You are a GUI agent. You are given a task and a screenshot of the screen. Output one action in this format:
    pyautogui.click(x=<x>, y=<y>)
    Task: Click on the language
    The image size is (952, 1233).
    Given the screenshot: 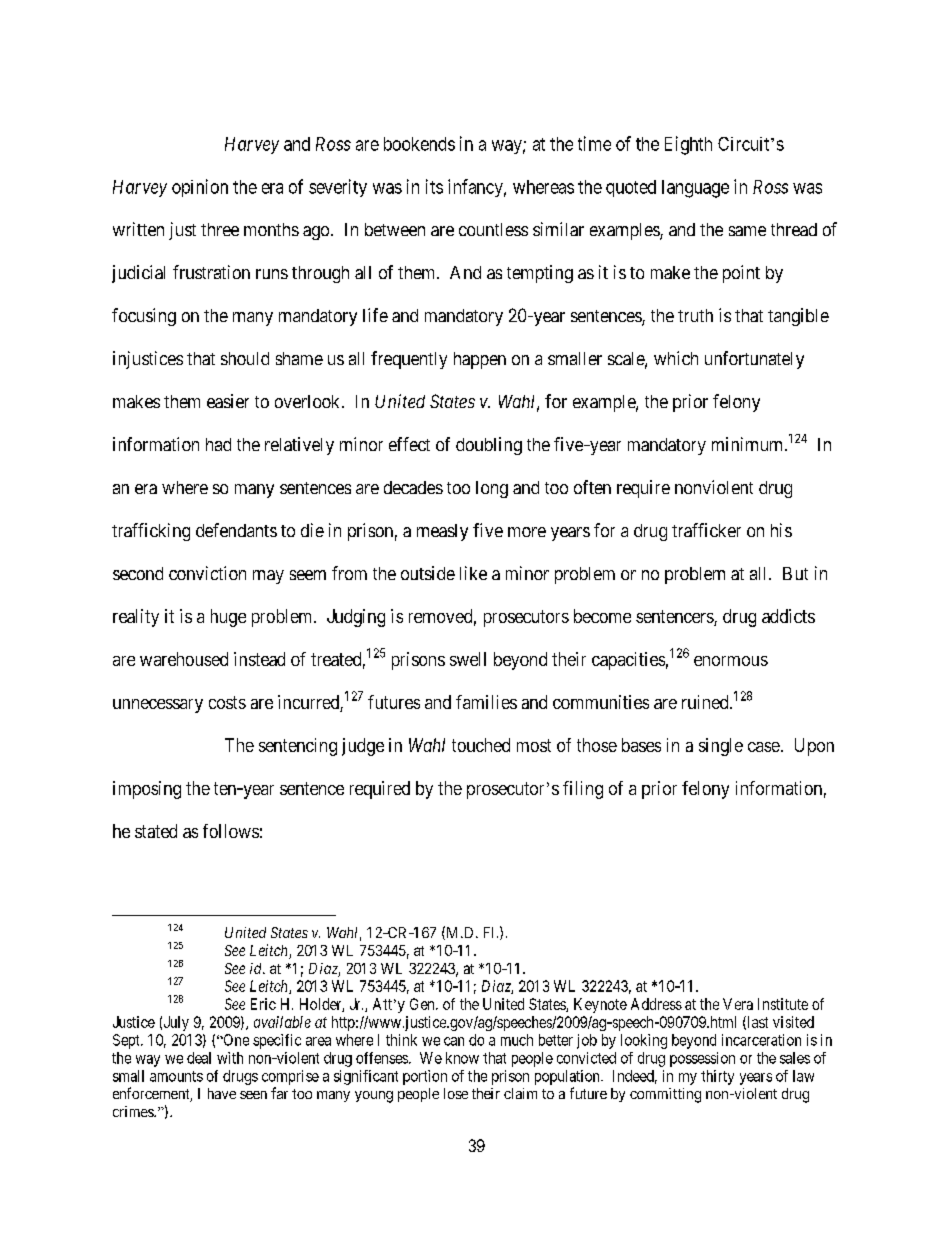 What is the action you would take?
    pyautogui.click(x=695, y=189)
